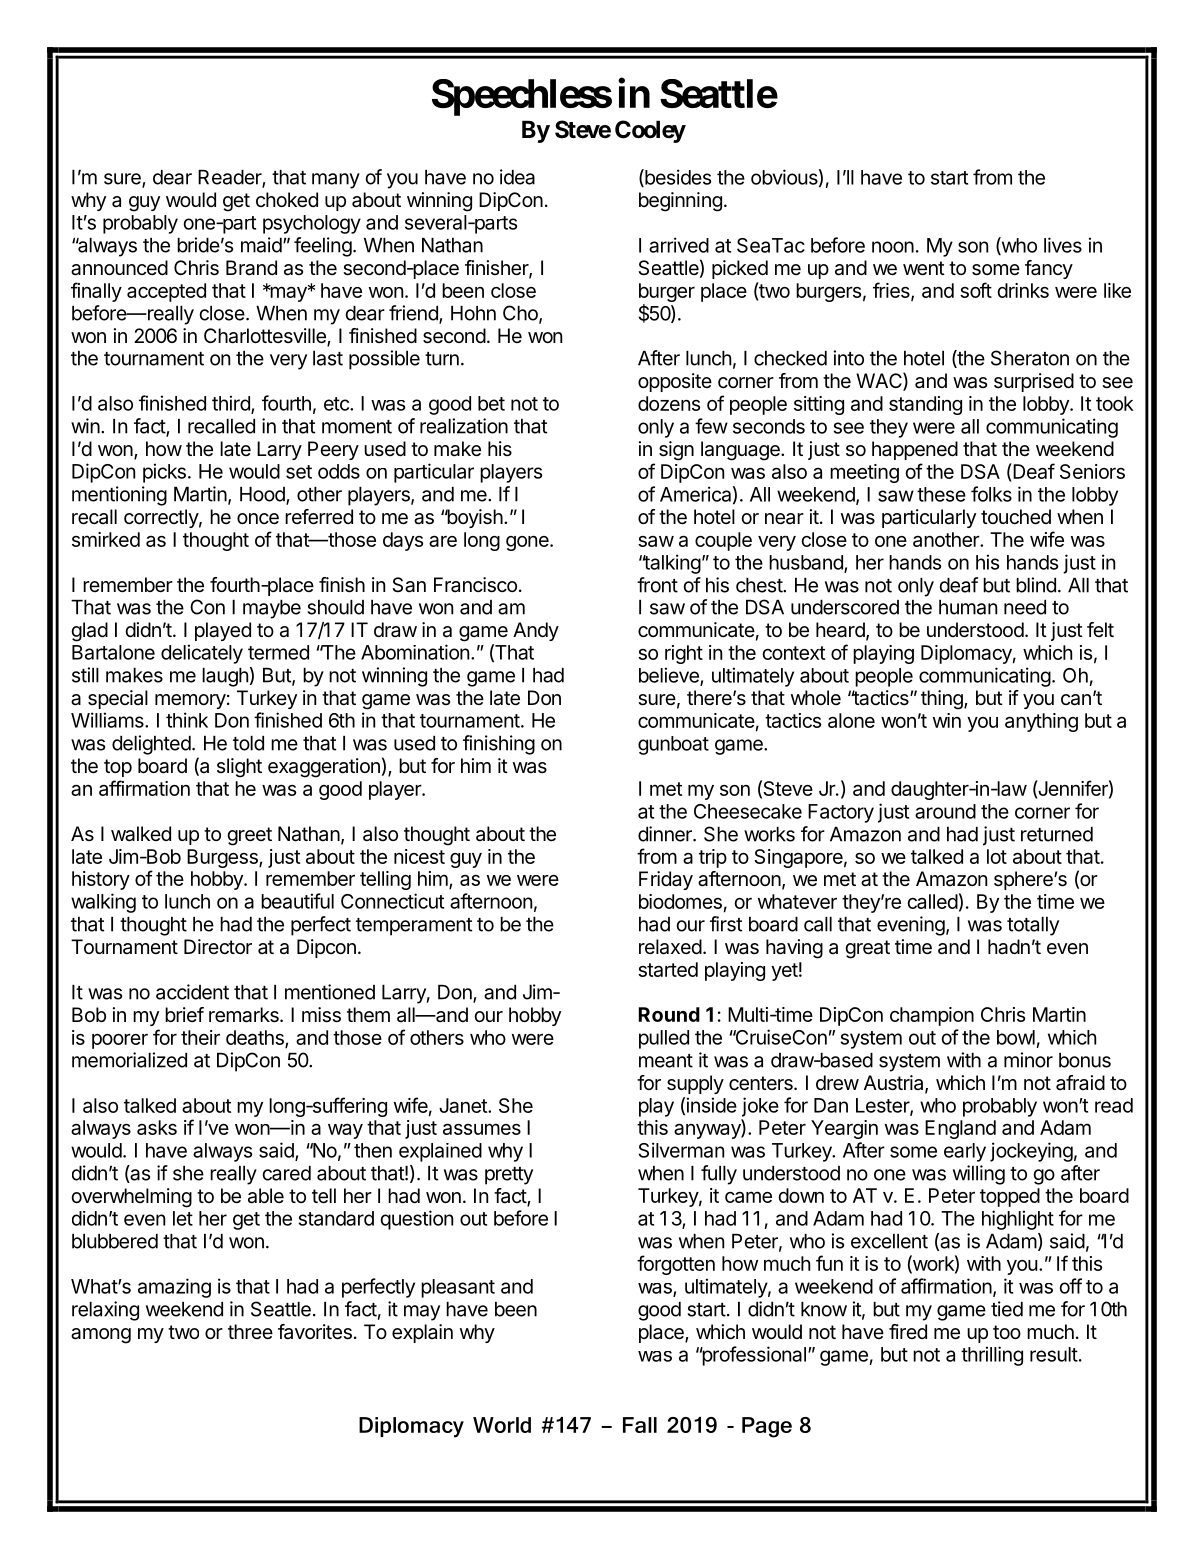  What do you see at coordinates (250, 1331) in the screenshot?
I see `three` at bounding box center [250, 1331].
